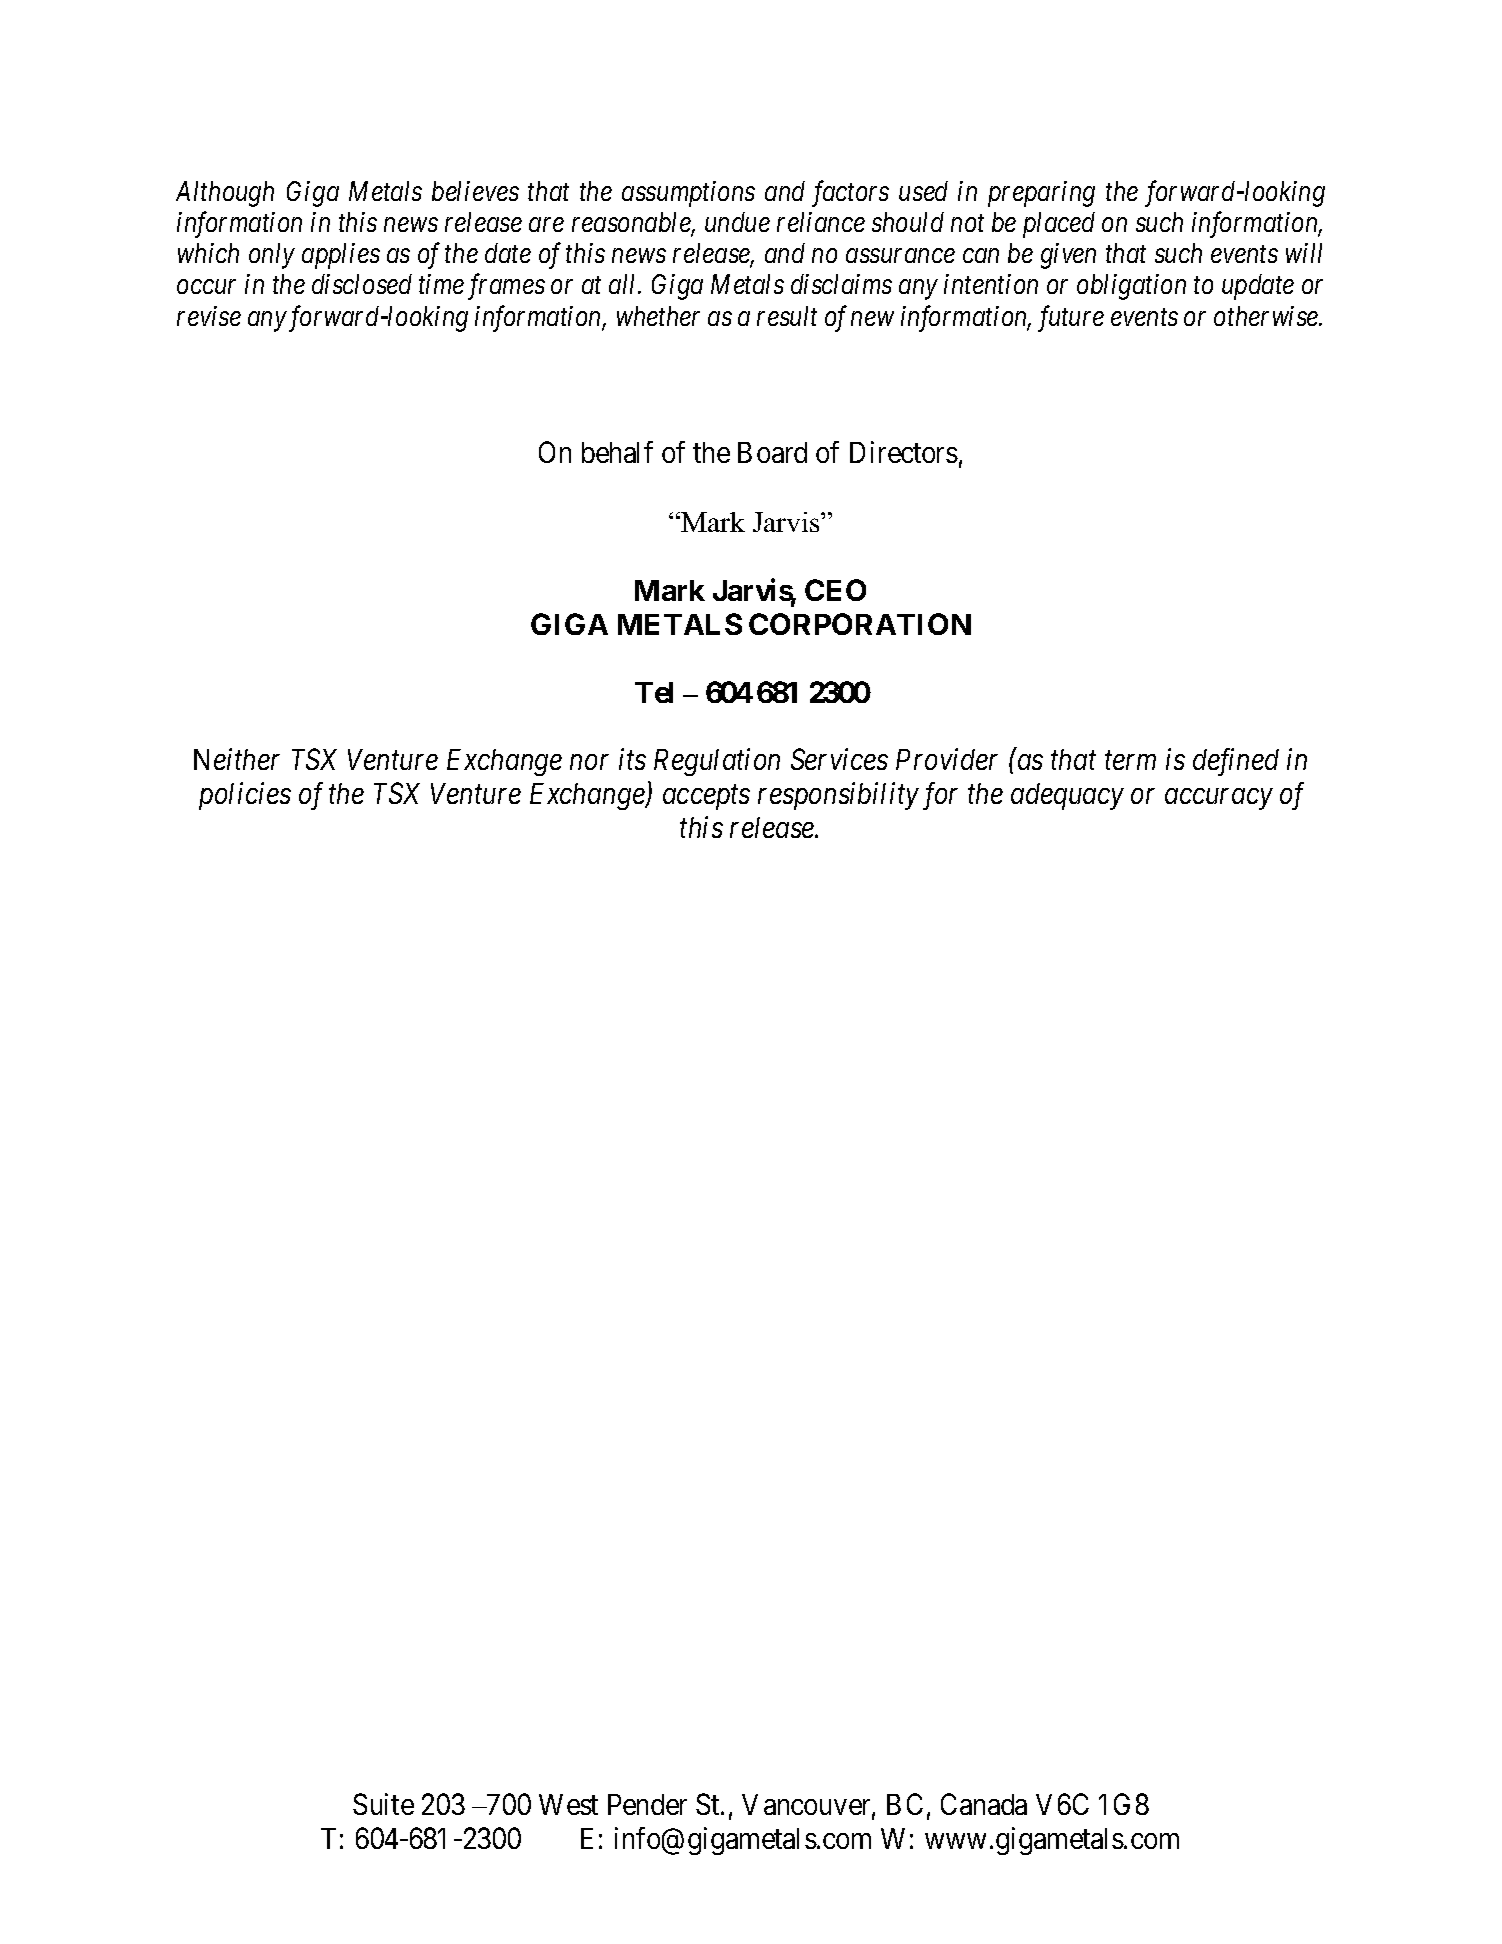 The width and height of the screenshot is (1502, 1944). What do you see at coordinates (341, 256) in the screenshot?
I see `applies` at bounding box center [341, 256].
